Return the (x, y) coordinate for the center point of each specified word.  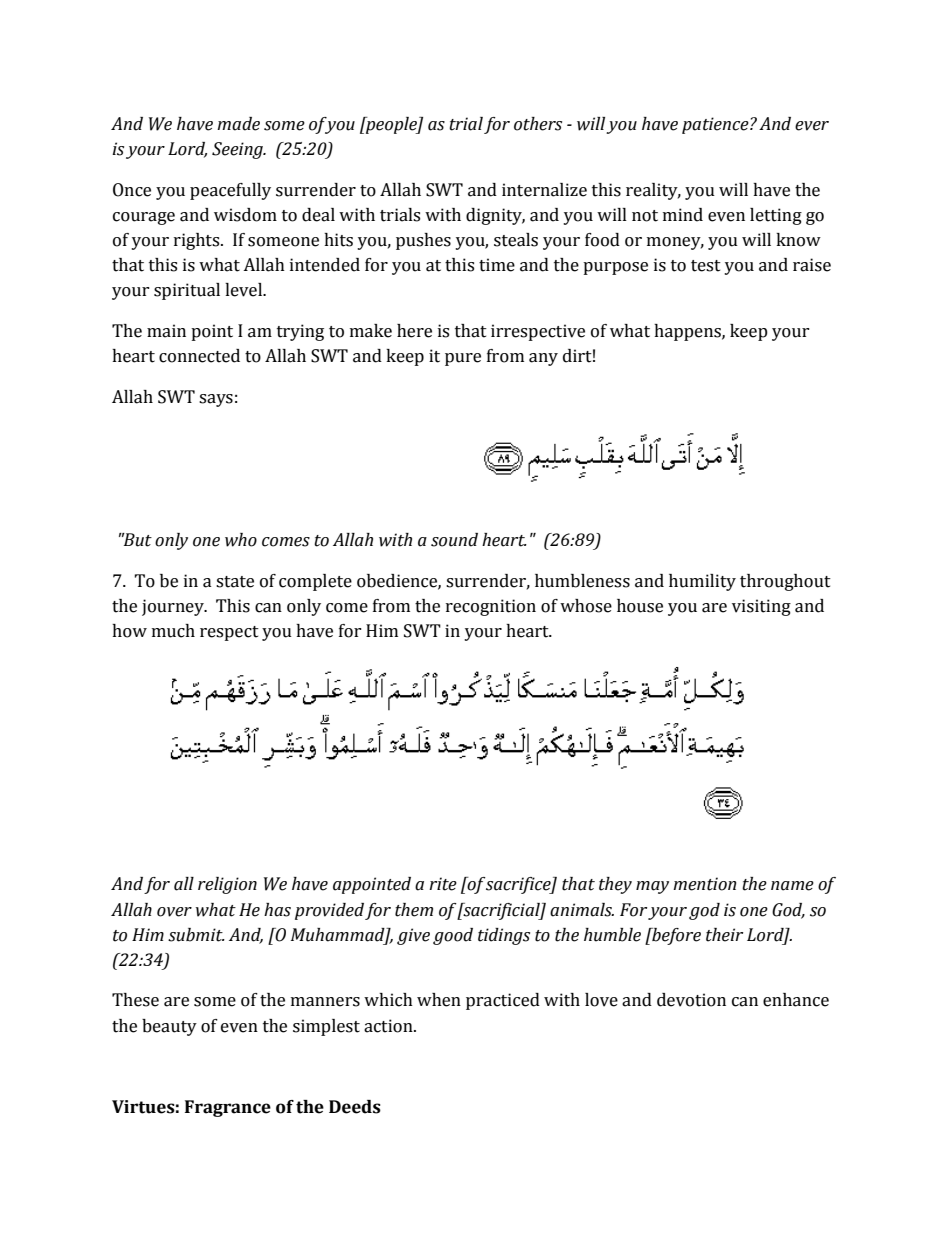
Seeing (238, 150)
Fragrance (228, 1108)
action (389, 1026)
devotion (691, 1000)
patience (716, 125)
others (538, 124)
